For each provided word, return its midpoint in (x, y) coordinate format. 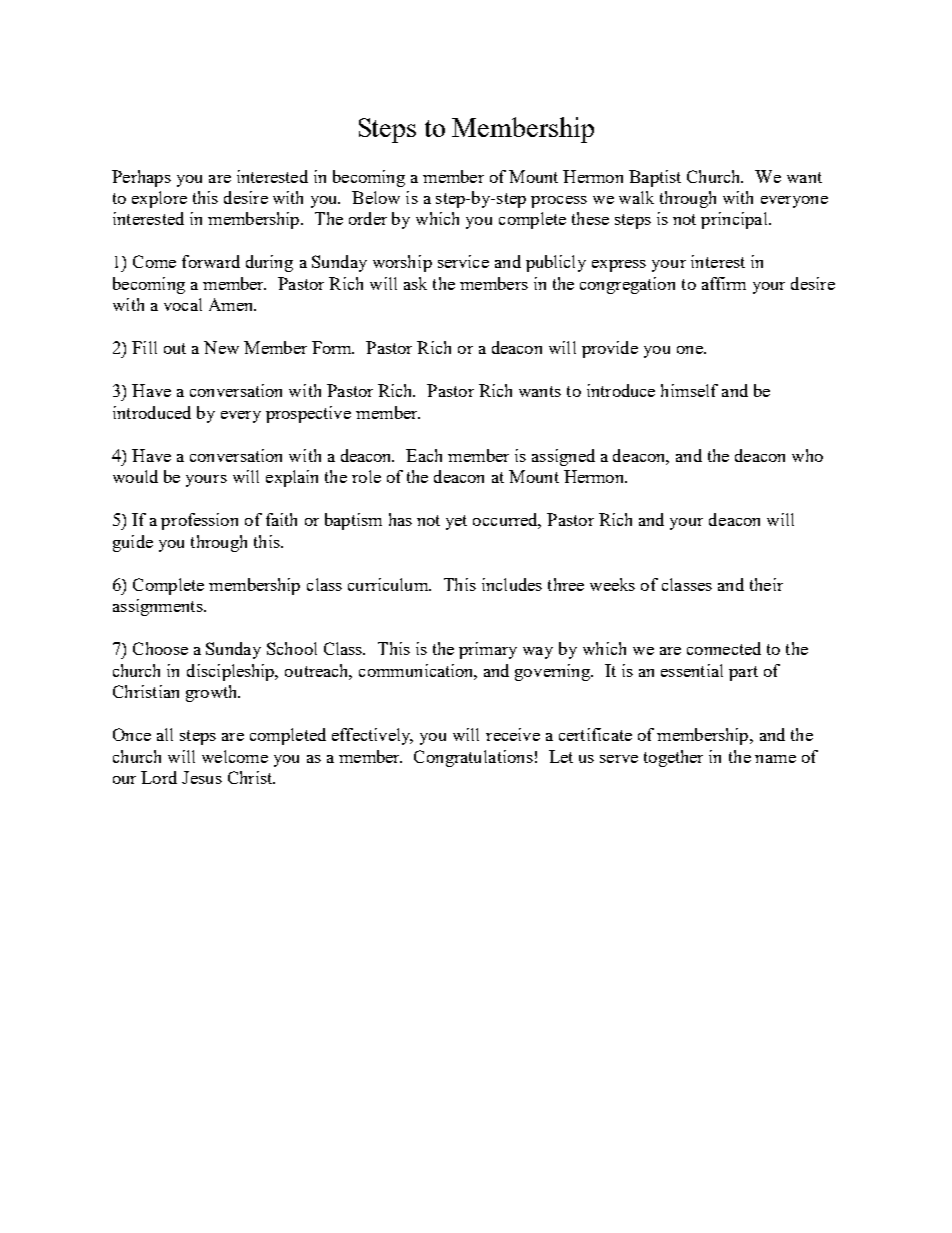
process (559, 202)
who (807, 455)
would (135, 476)
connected (724, 648)
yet (456, 522)
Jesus (202, 777)
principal (735, 220)
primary (488, 650)
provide (610, 349)
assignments (159, 607)
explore (159, 199)
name (775, 759)
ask (415, 283)
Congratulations (473, 758)
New (221, 347)
